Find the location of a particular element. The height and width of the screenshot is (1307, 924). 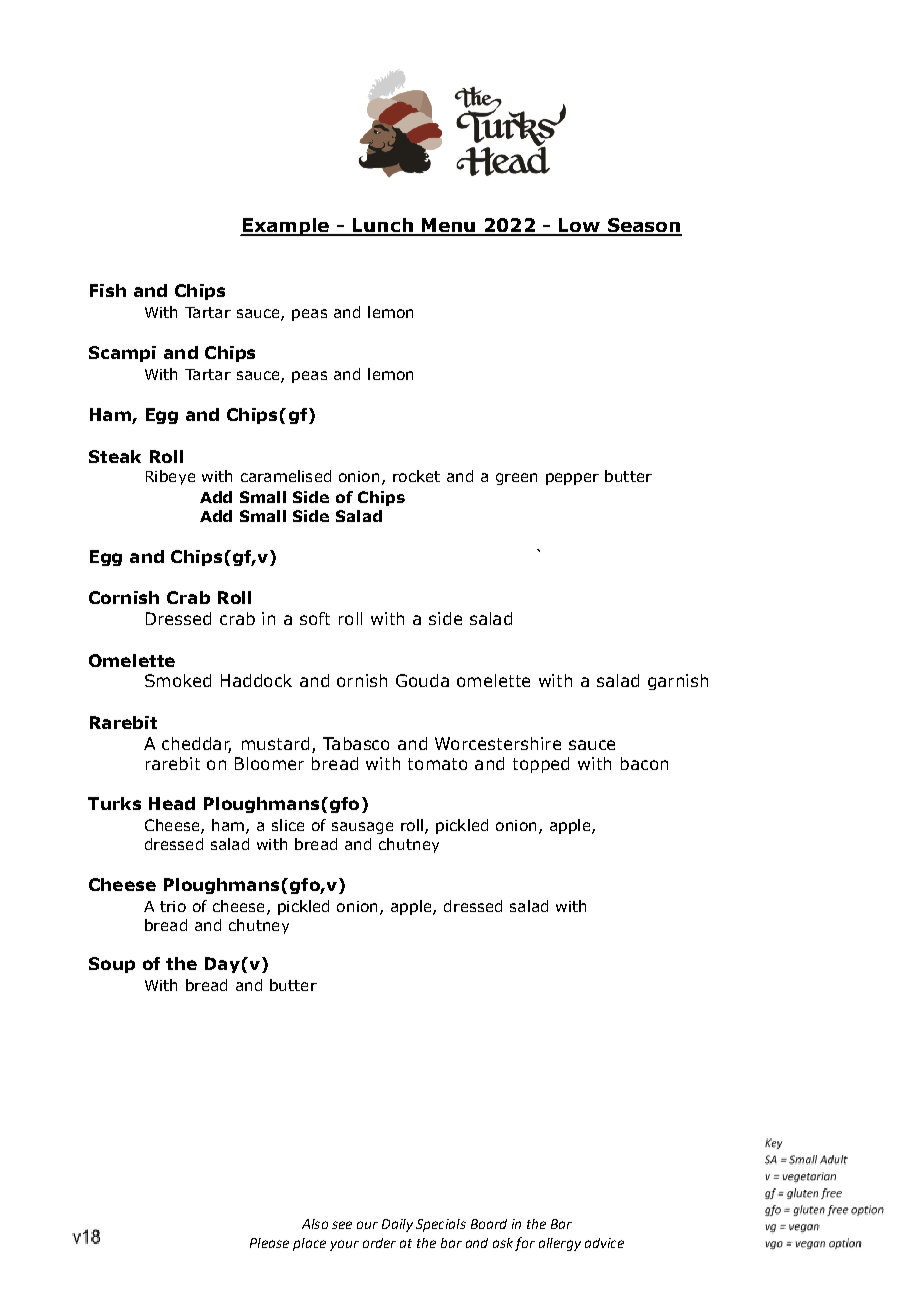

slice is located at coordinates (288, 825).
